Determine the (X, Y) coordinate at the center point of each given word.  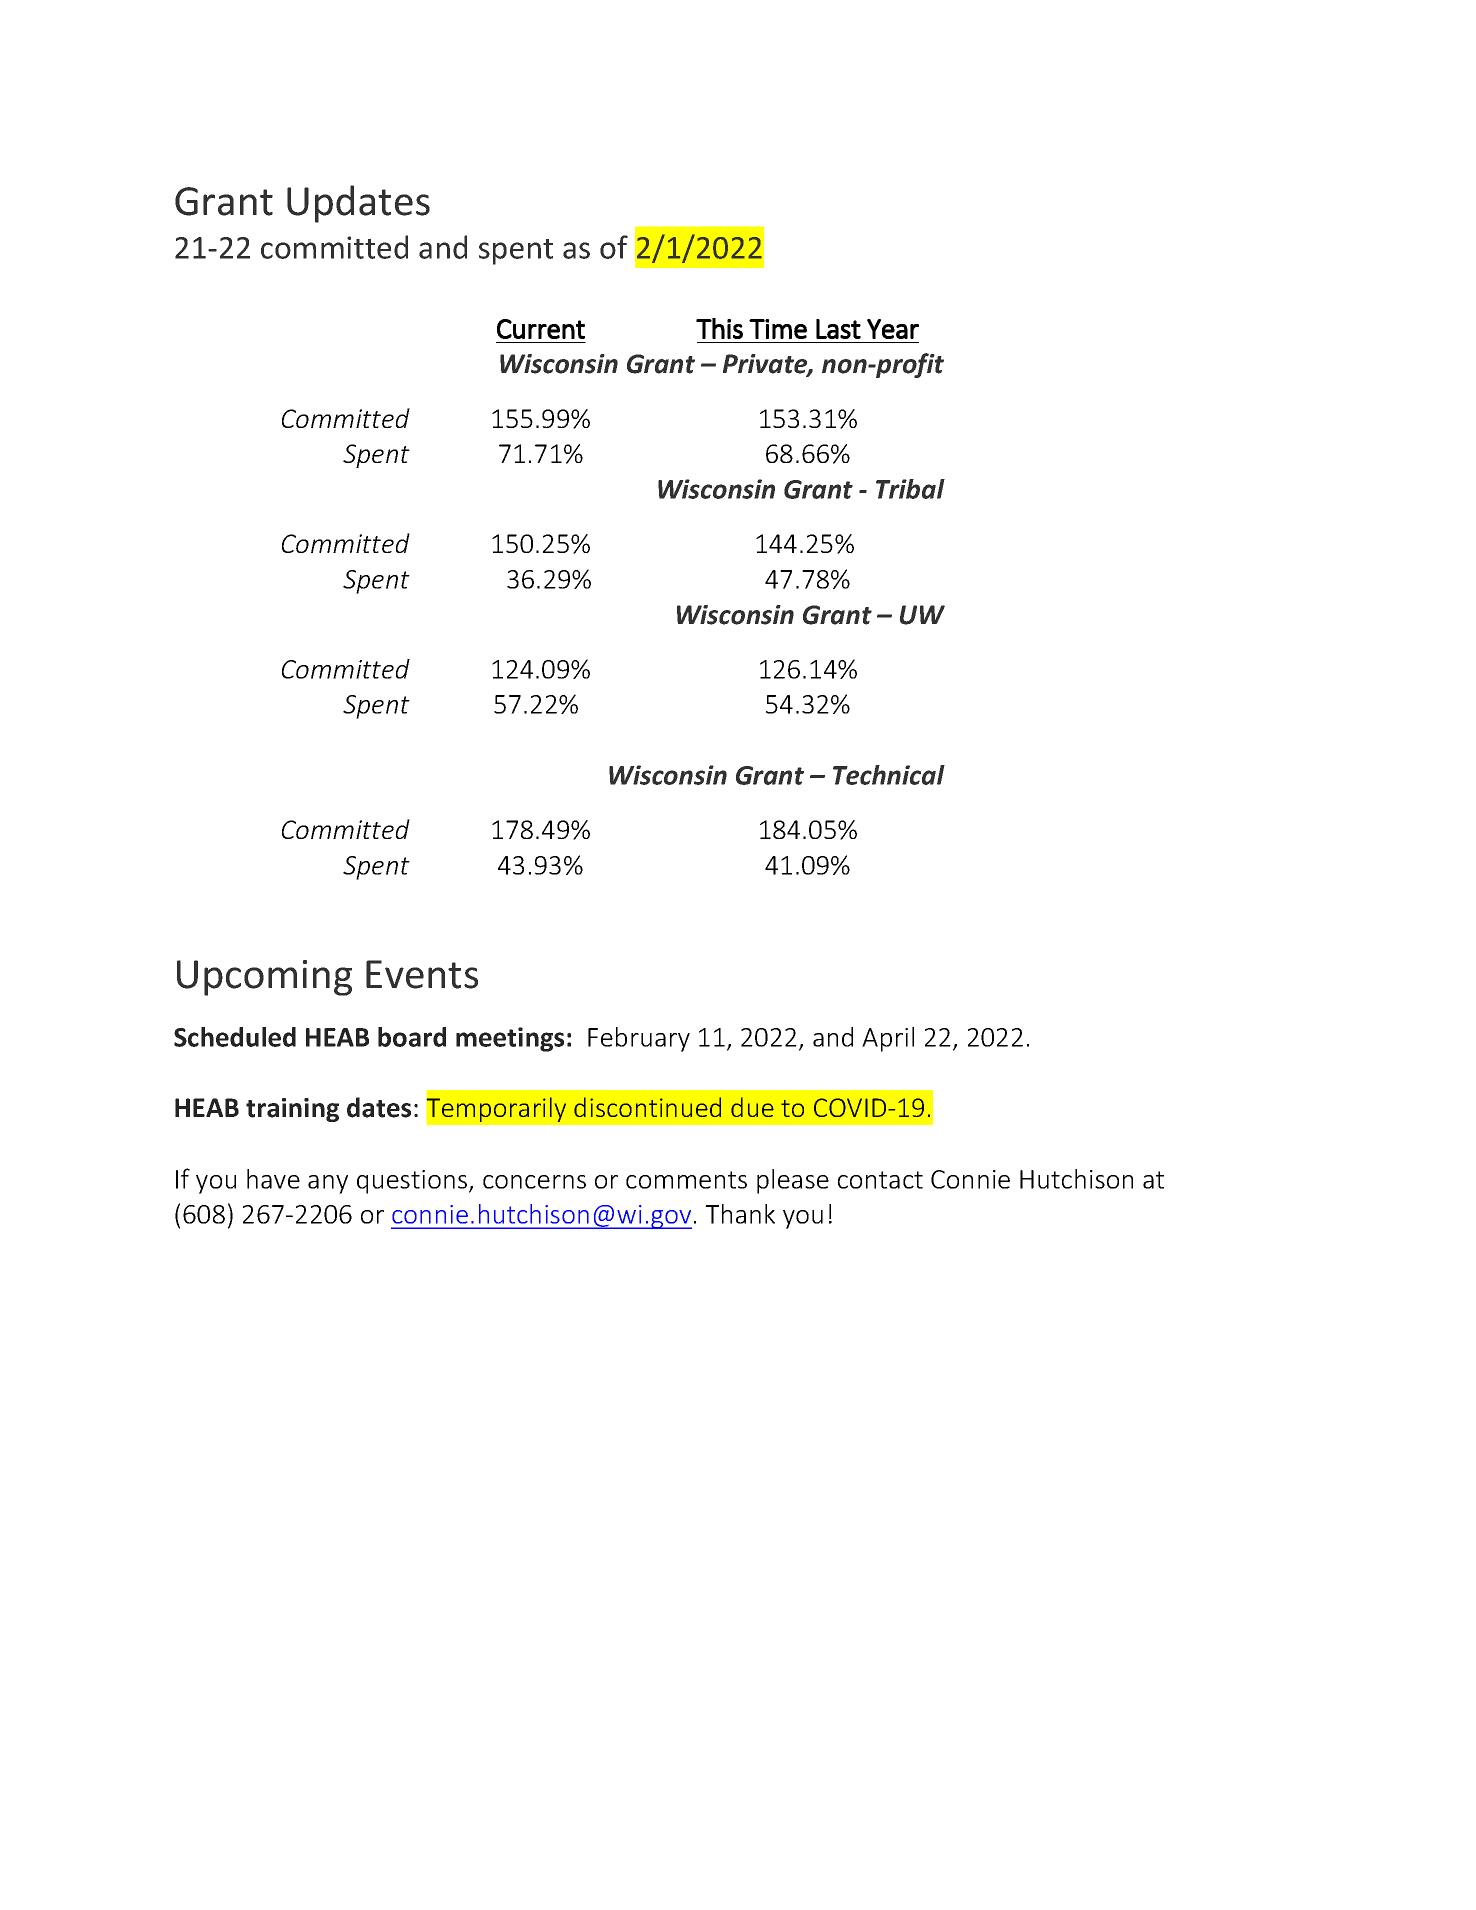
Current (541, 329)
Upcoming (264, 978)
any (328, 1184)
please (793, 1181)
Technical (889, 775)
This (719, 328)
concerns (534, 1182)
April (888, 1039)
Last (838, 329)
